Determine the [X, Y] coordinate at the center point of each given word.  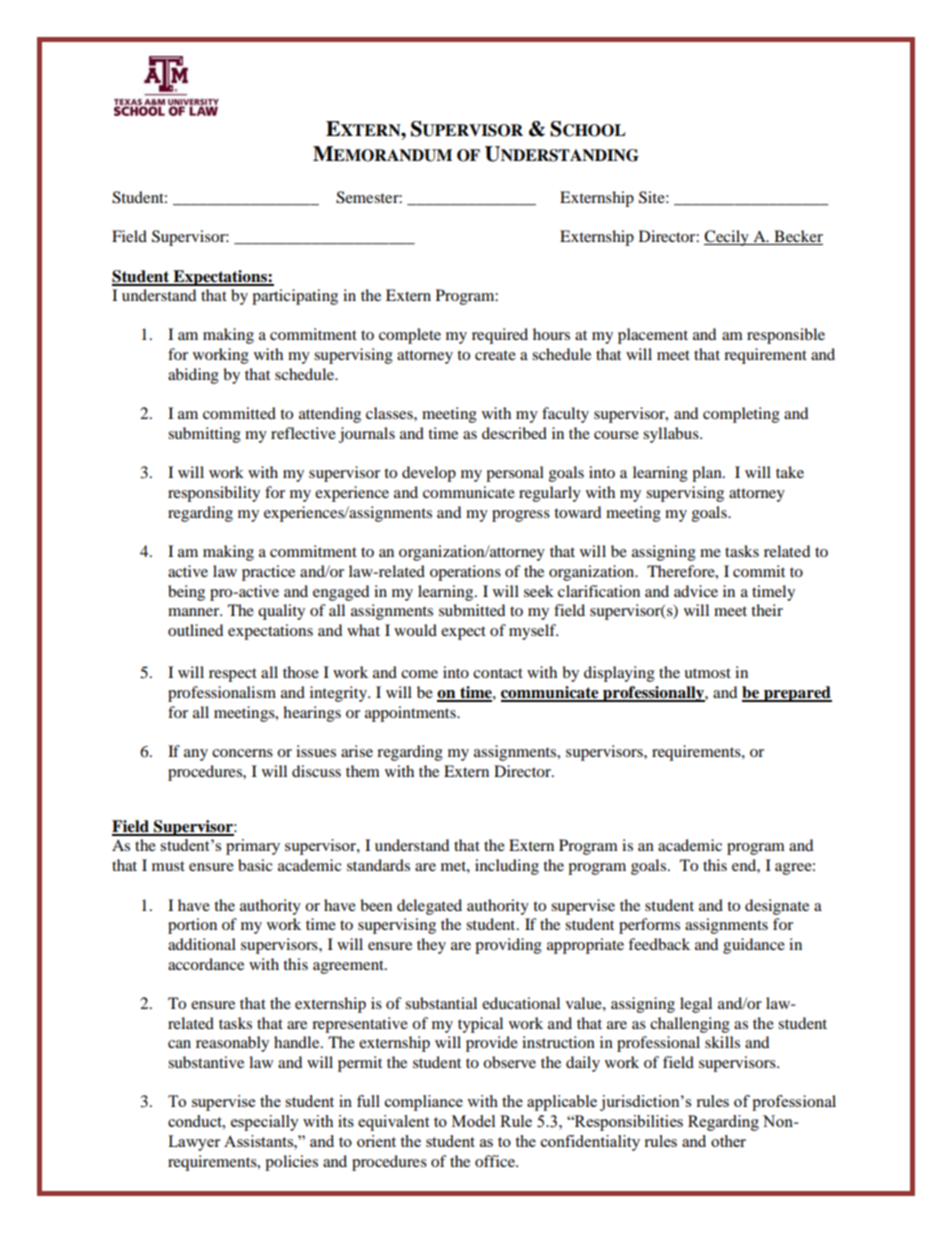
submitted [472, 610]
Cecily [727, 238]
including [507, 867]
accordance [206, 964]
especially [265, 1123]
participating [295, 297]
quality [281, 612]
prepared [797, 694]
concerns [242, 753]
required [500, 336]
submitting [204, 435]
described [514, 433]
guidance [754, 946]
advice [696, 591]
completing [741, 415]
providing [508, 946]
